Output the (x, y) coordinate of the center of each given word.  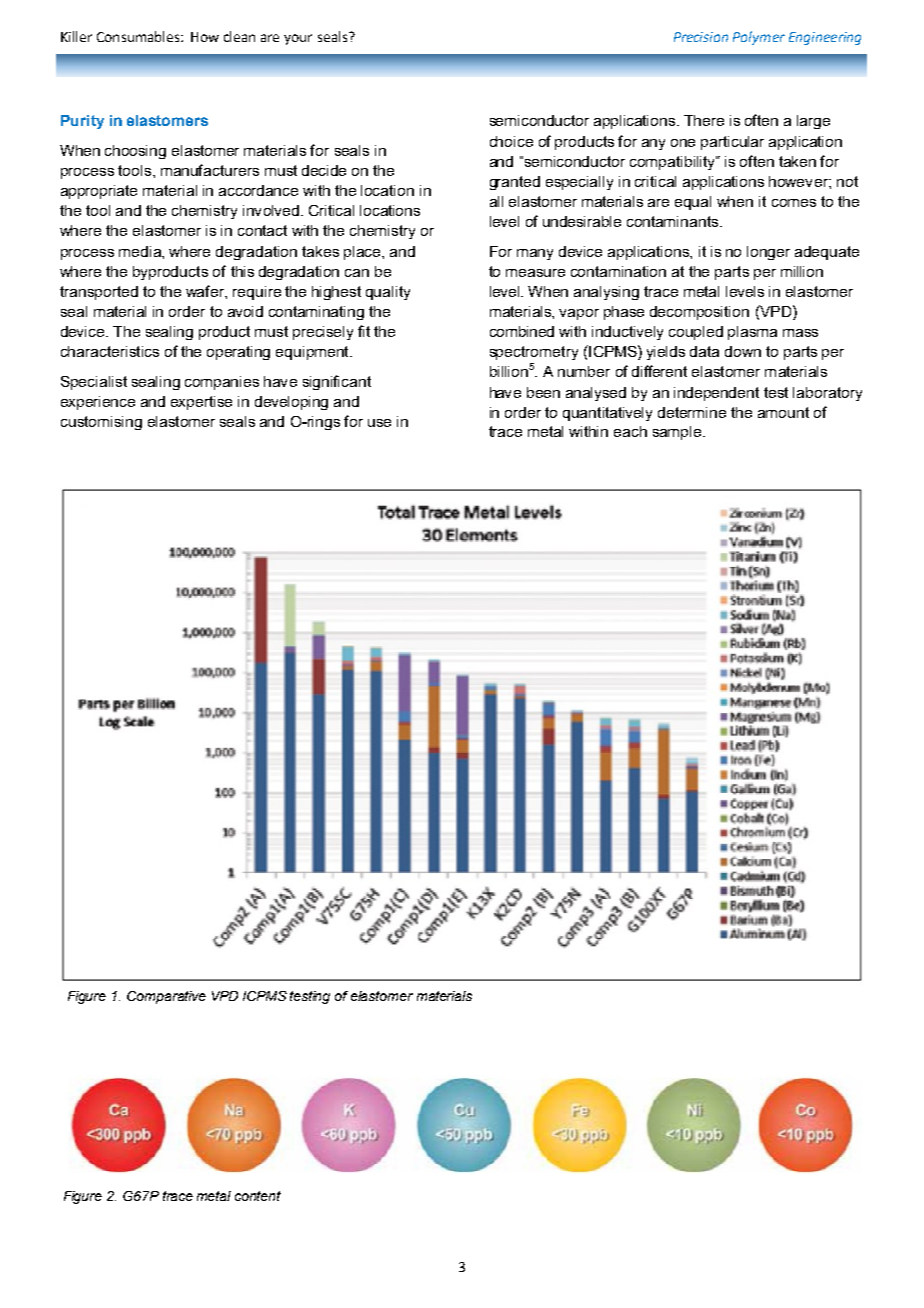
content (258, 1196)
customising (101, 423)
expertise (201, 403)
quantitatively (607, 414)
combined (522, 331)
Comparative (166, 997)
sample (678, 433)
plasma (752, 333)
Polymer (759, 38)
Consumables (139, 36)
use (379, 423)
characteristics (110, 351)
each (630, 431)
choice (511, 141)
